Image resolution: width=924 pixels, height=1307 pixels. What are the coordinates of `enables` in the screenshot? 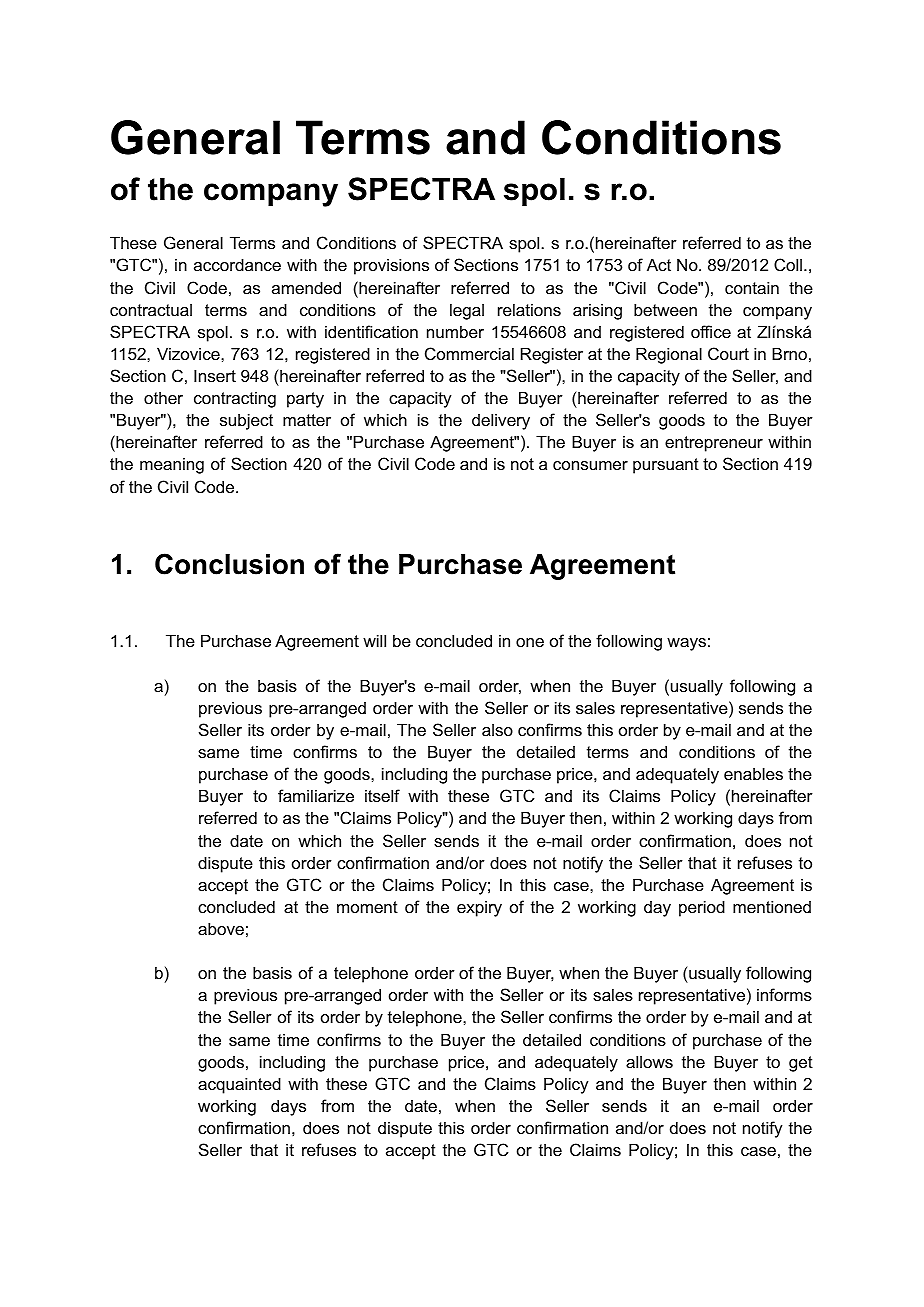 It's located at (753, 773).
